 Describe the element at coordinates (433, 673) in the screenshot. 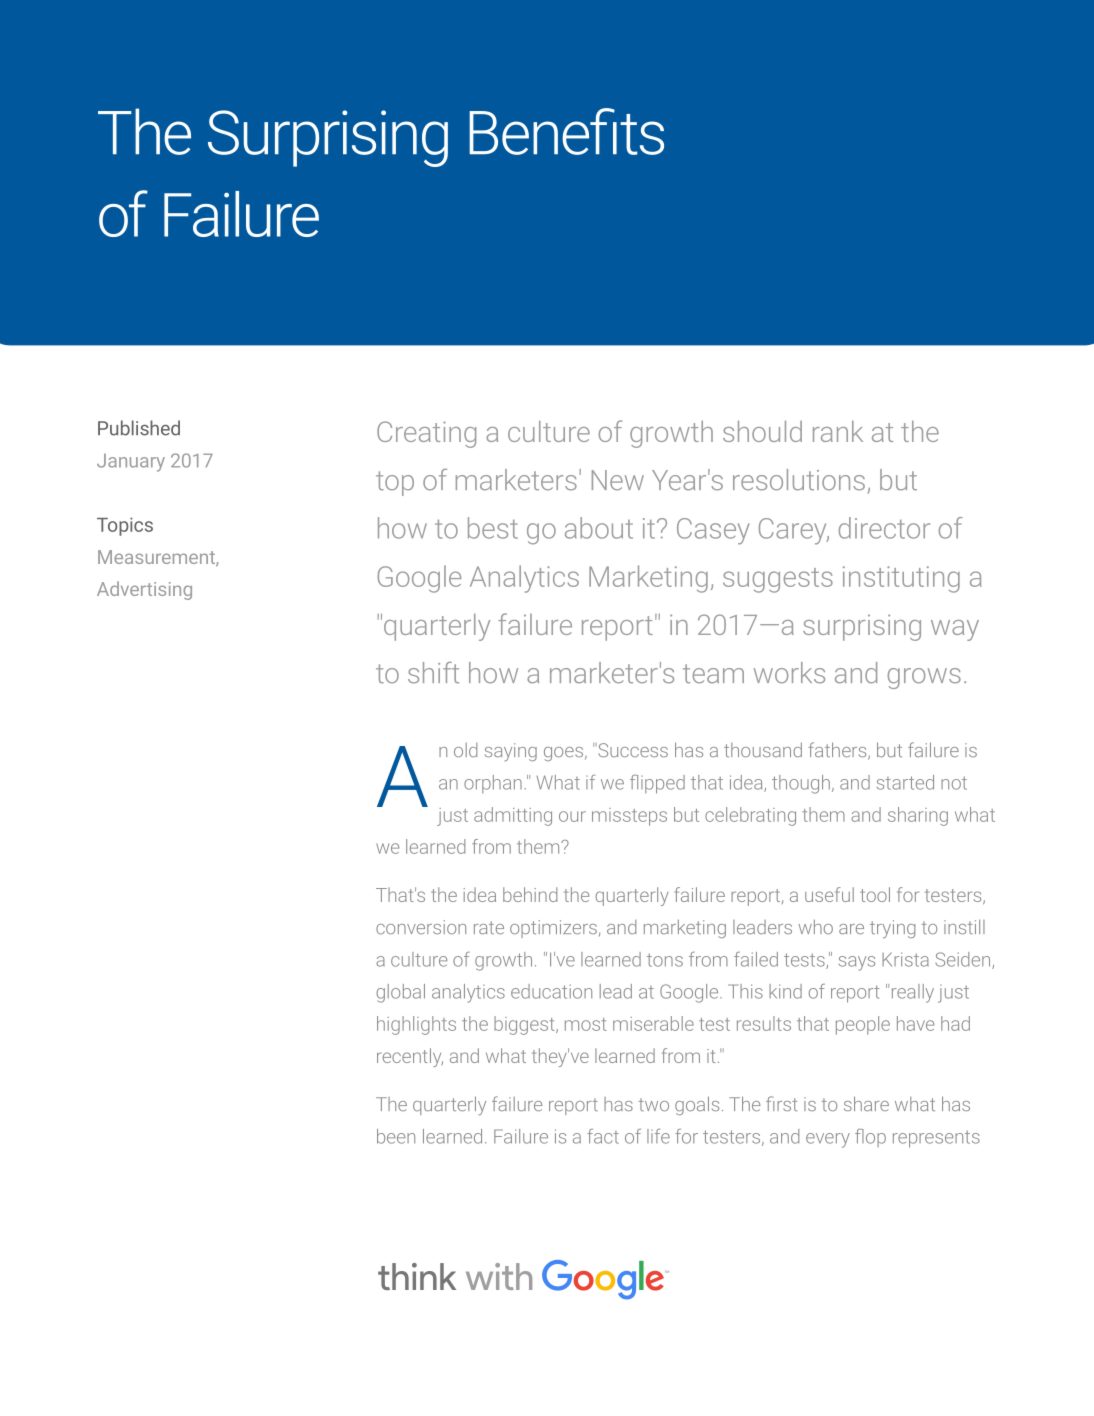

I see `shift` at that location.
